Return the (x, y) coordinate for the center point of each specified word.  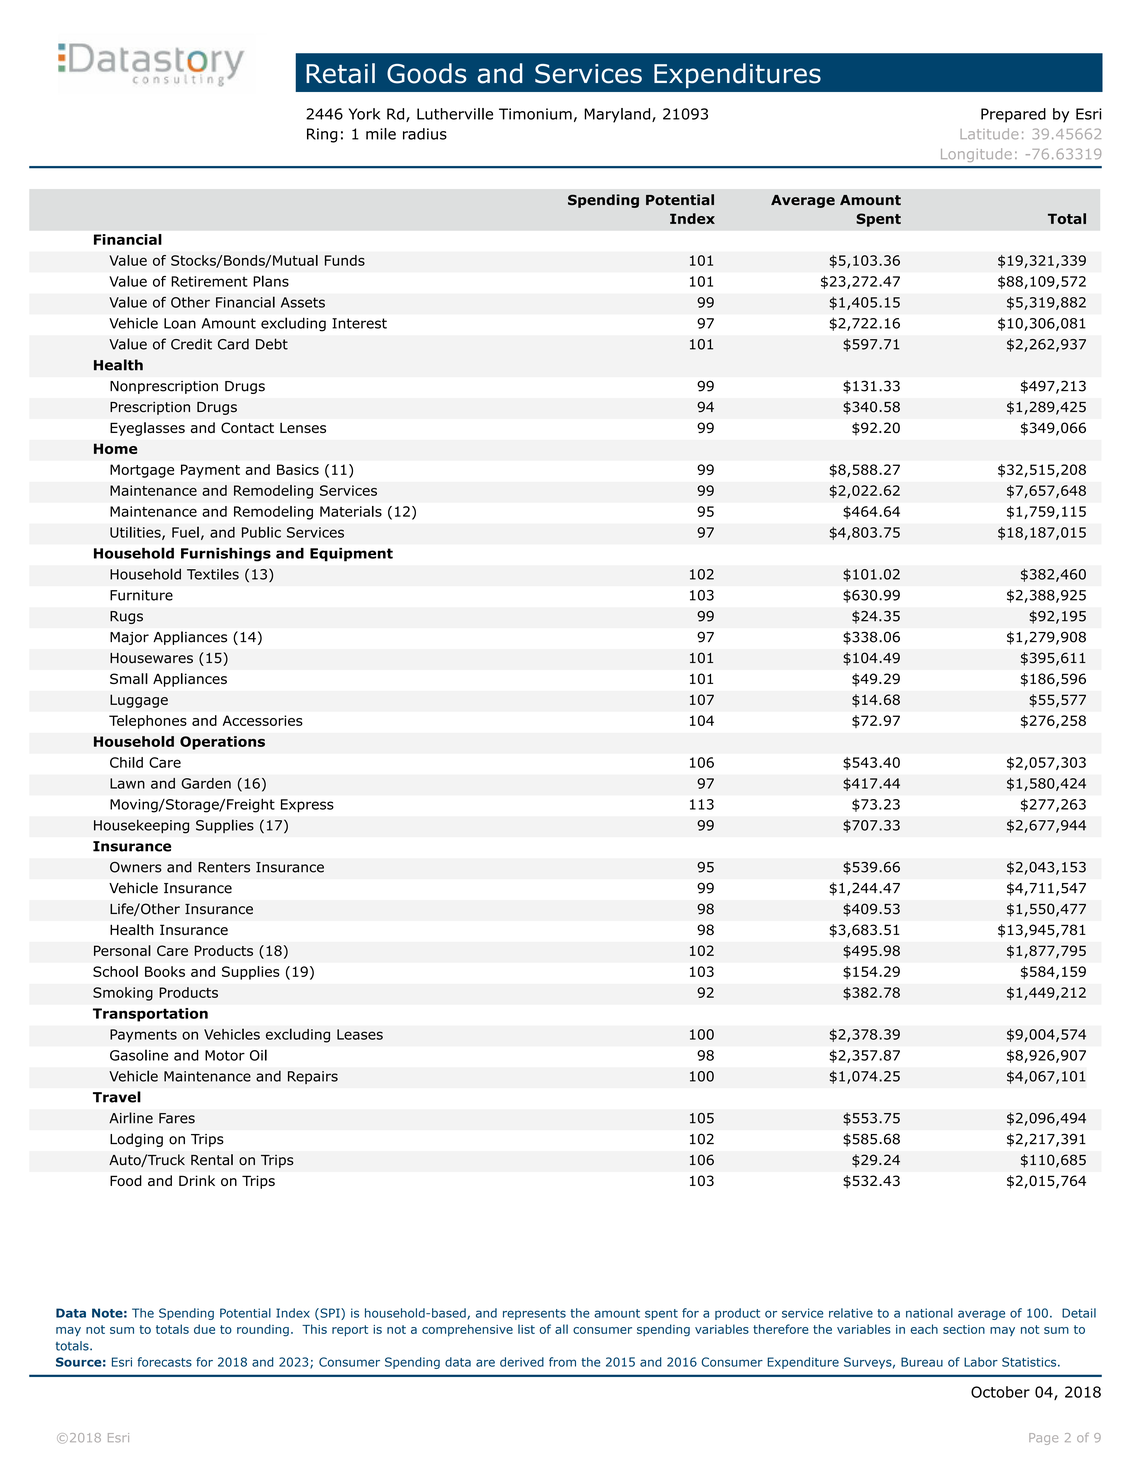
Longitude (976, 155)
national (929, 1313)
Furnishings (226, 555)
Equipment (351, 555)
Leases (360, 1034)
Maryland (618, 115)
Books (165, 971)
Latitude (989, 134)
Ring (322, 135)
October (1000, 1392)
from (562, 1362)
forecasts (164, 1362)
